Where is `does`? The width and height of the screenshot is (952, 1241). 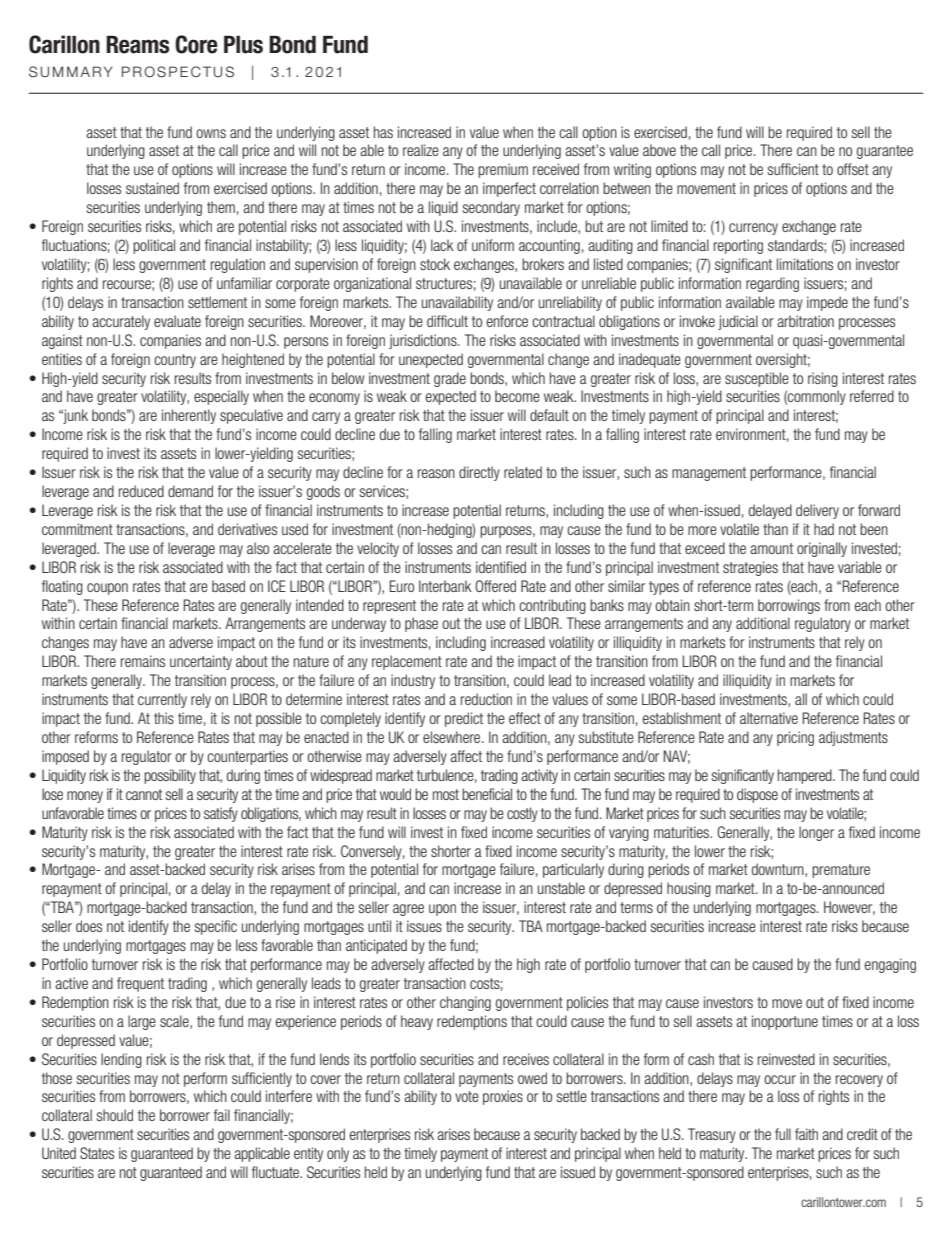 does is located at coordinates (89, 926).
